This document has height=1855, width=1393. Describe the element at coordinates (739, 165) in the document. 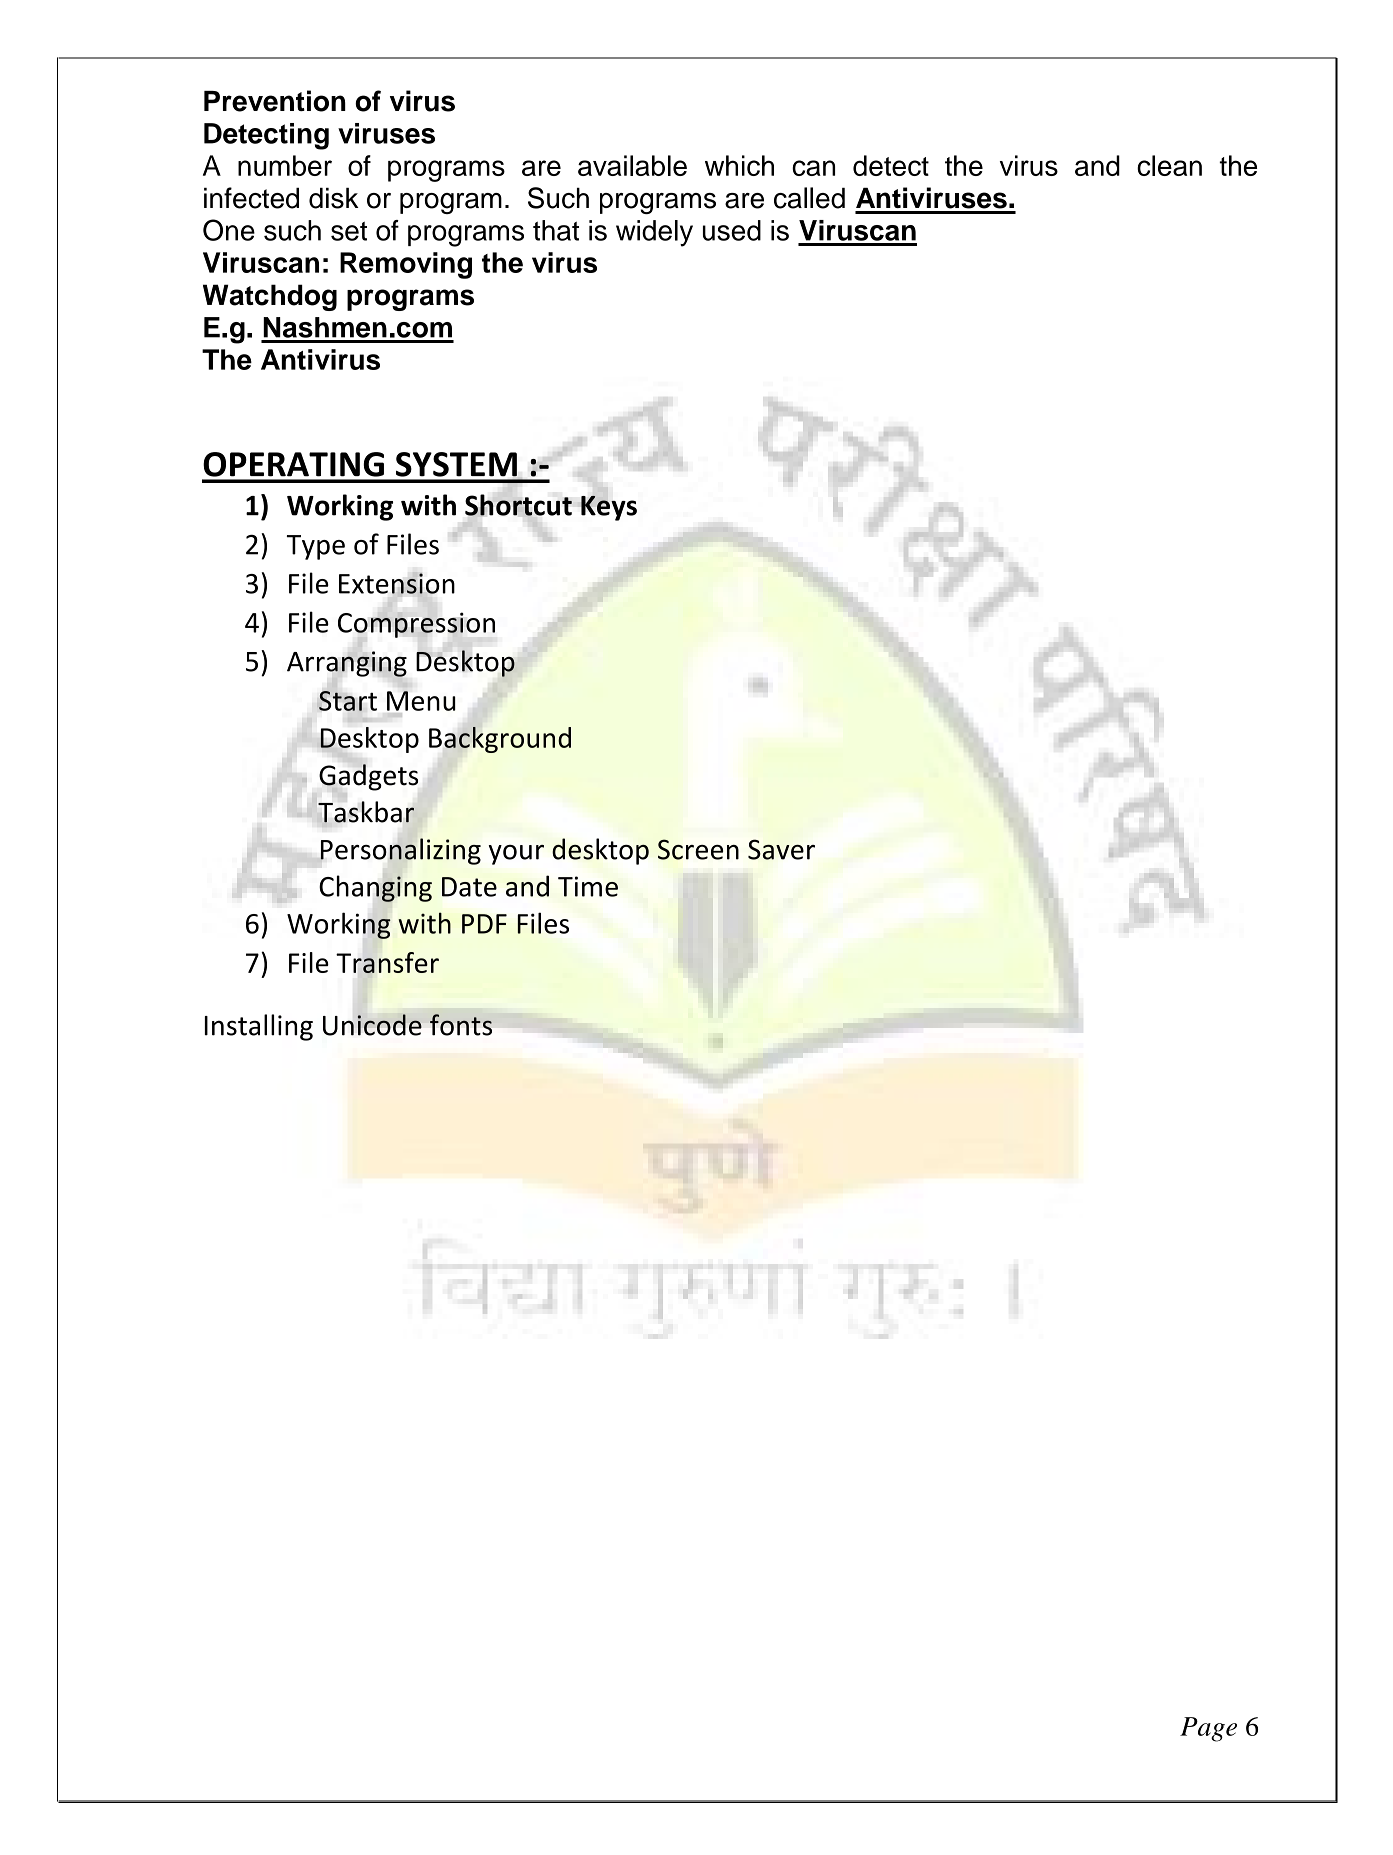

I see `which` at that location.
